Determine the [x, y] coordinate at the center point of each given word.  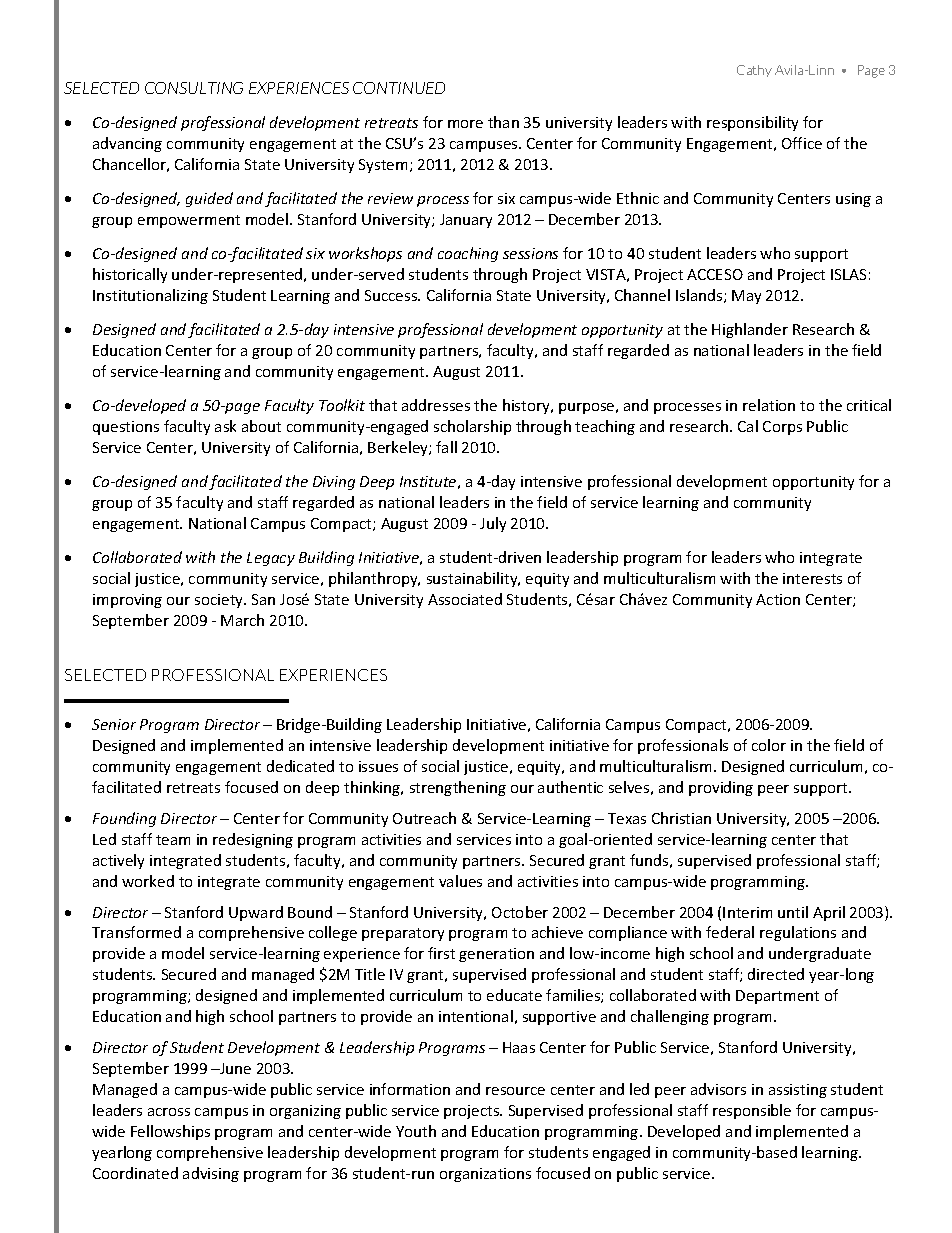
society [220, 601]
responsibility [752, 123]
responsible [752, 1111]
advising [211, 1174]
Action [778, 599]
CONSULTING [194, 88]
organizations [485, 1175]
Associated [465, 599]
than [503, 122]
